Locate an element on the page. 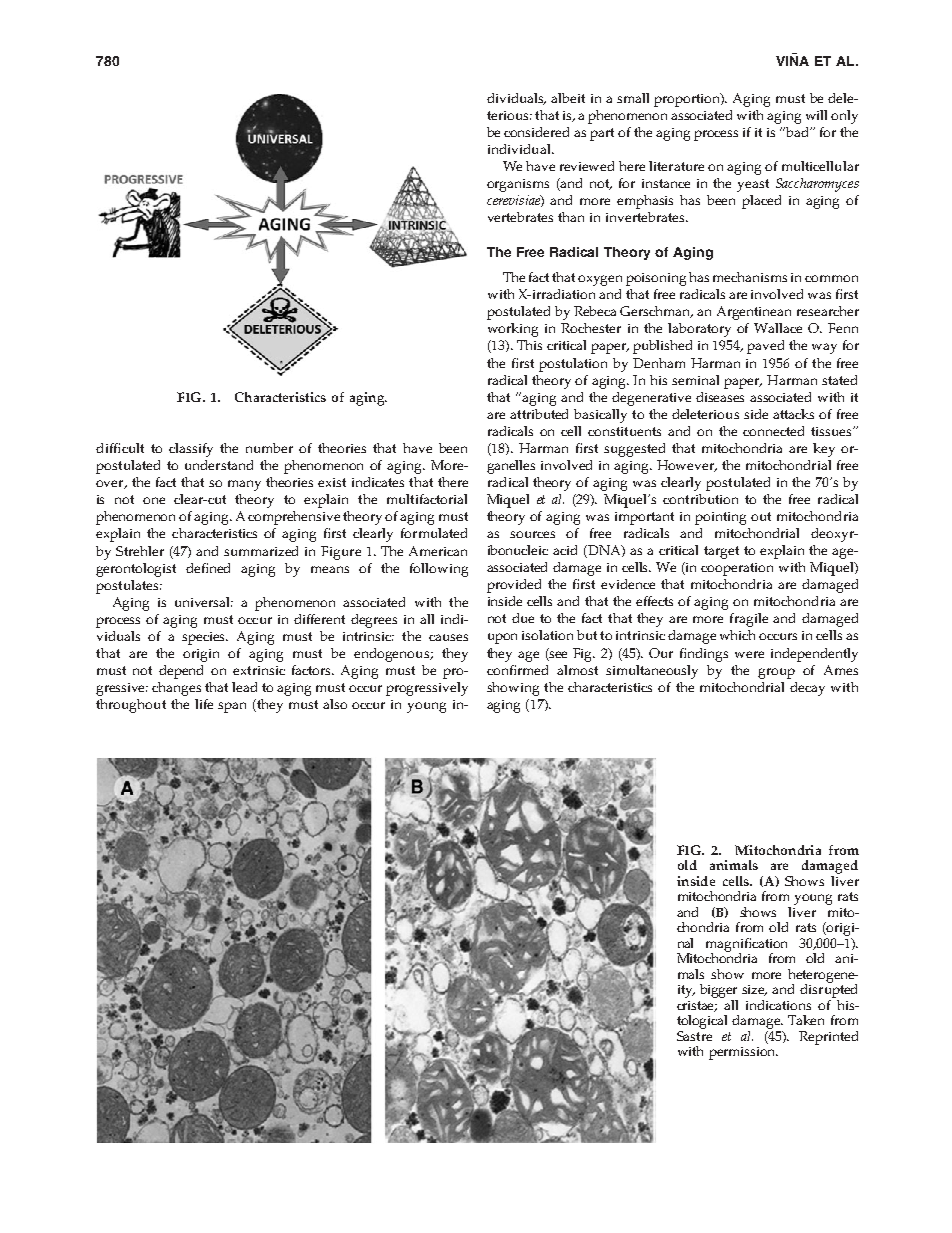 The image size is (952, 1233). universal is located at coordinates (204, 602).
